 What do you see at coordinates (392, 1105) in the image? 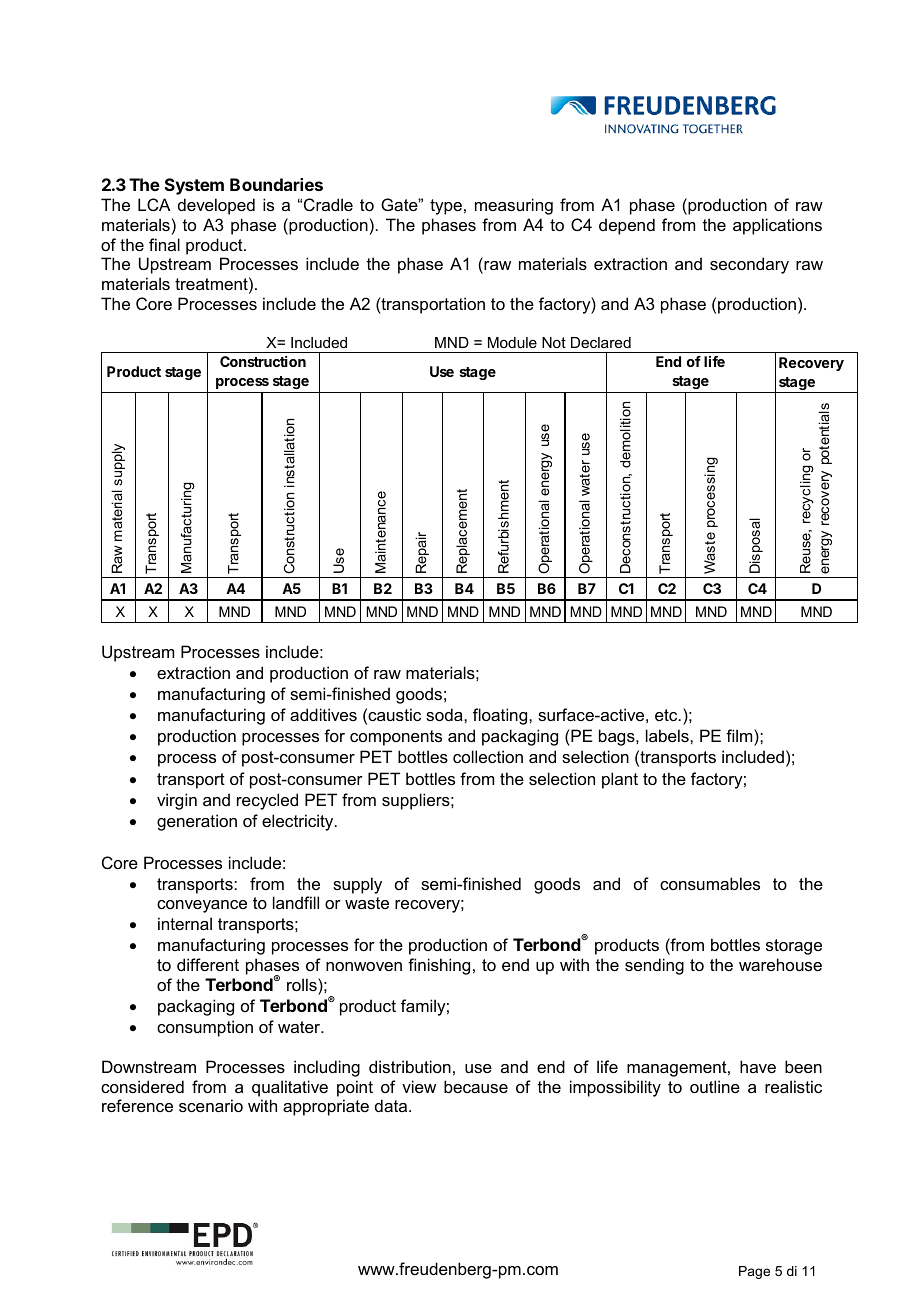
I see `data` at bounding box center [392, 1105].
